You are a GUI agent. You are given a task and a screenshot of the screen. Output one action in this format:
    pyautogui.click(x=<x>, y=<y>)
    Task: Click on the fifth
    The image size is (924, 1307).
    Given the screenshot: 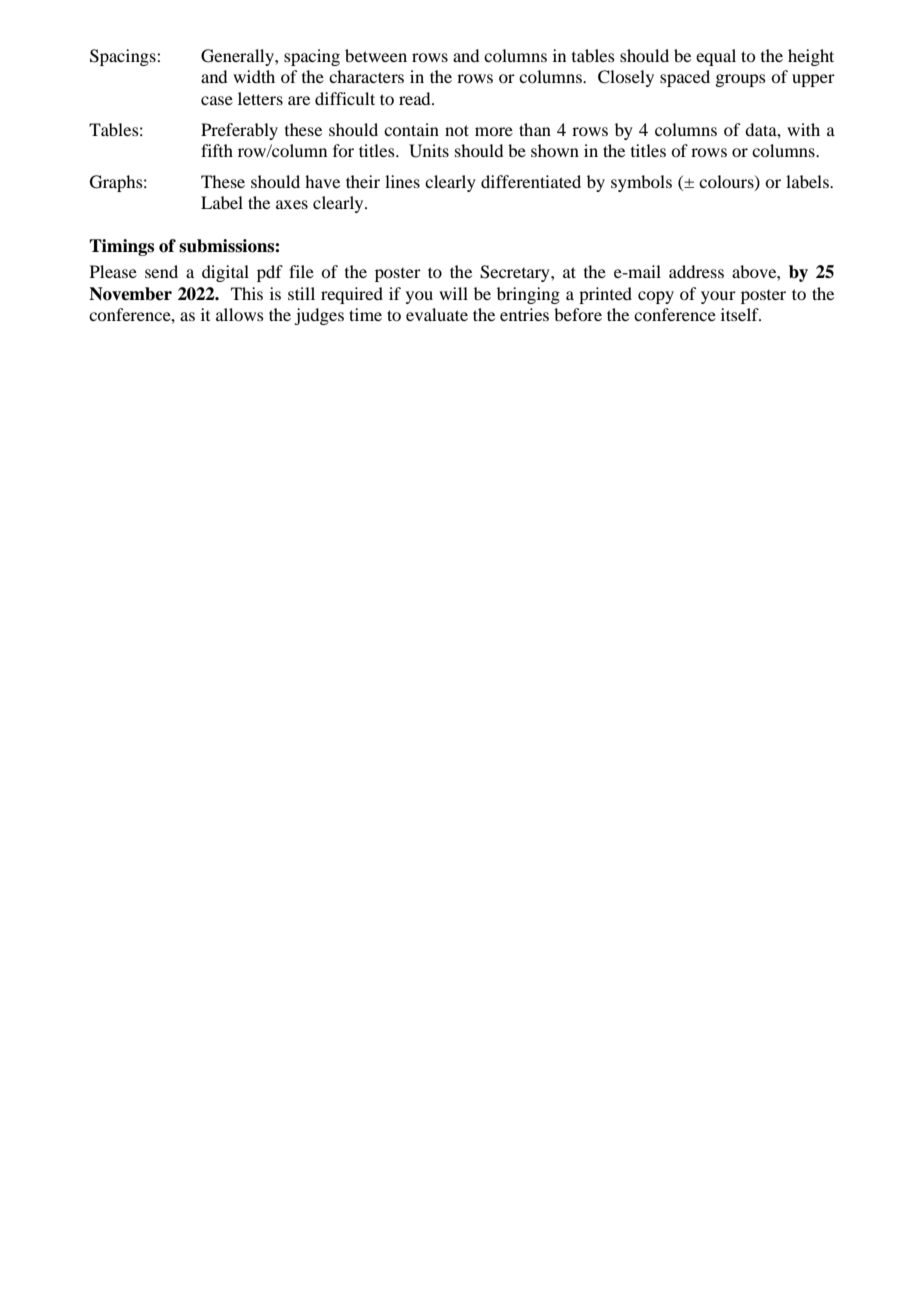 What is the action you would take?
    pyautogui.click(x=217, y=150)
